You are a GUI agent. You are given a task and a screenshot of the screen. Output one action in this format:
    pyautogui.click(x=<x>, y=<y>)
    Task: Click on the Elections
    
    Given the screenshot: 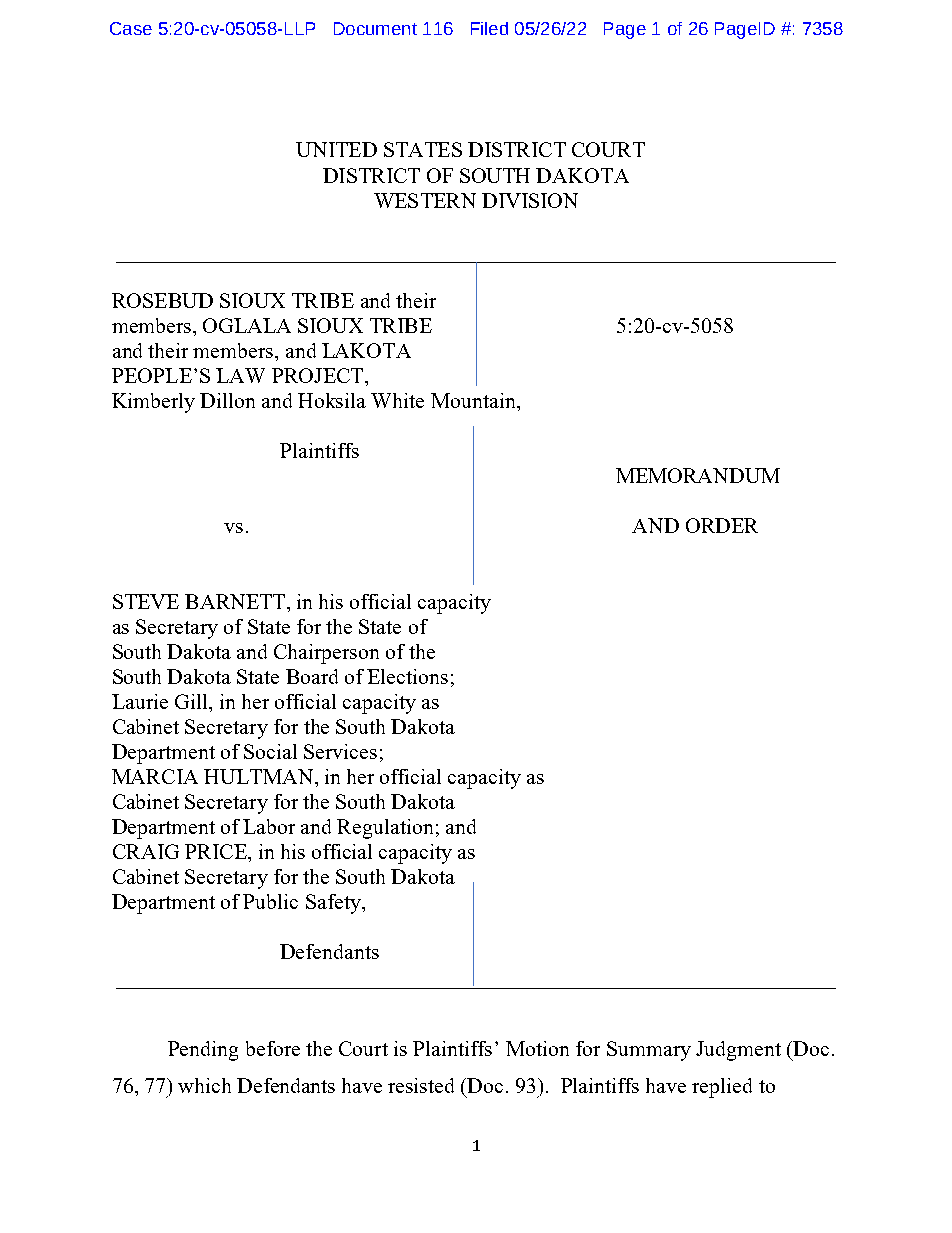 What is the action you would take?
    pyautogui.click(x=407, y=676)
